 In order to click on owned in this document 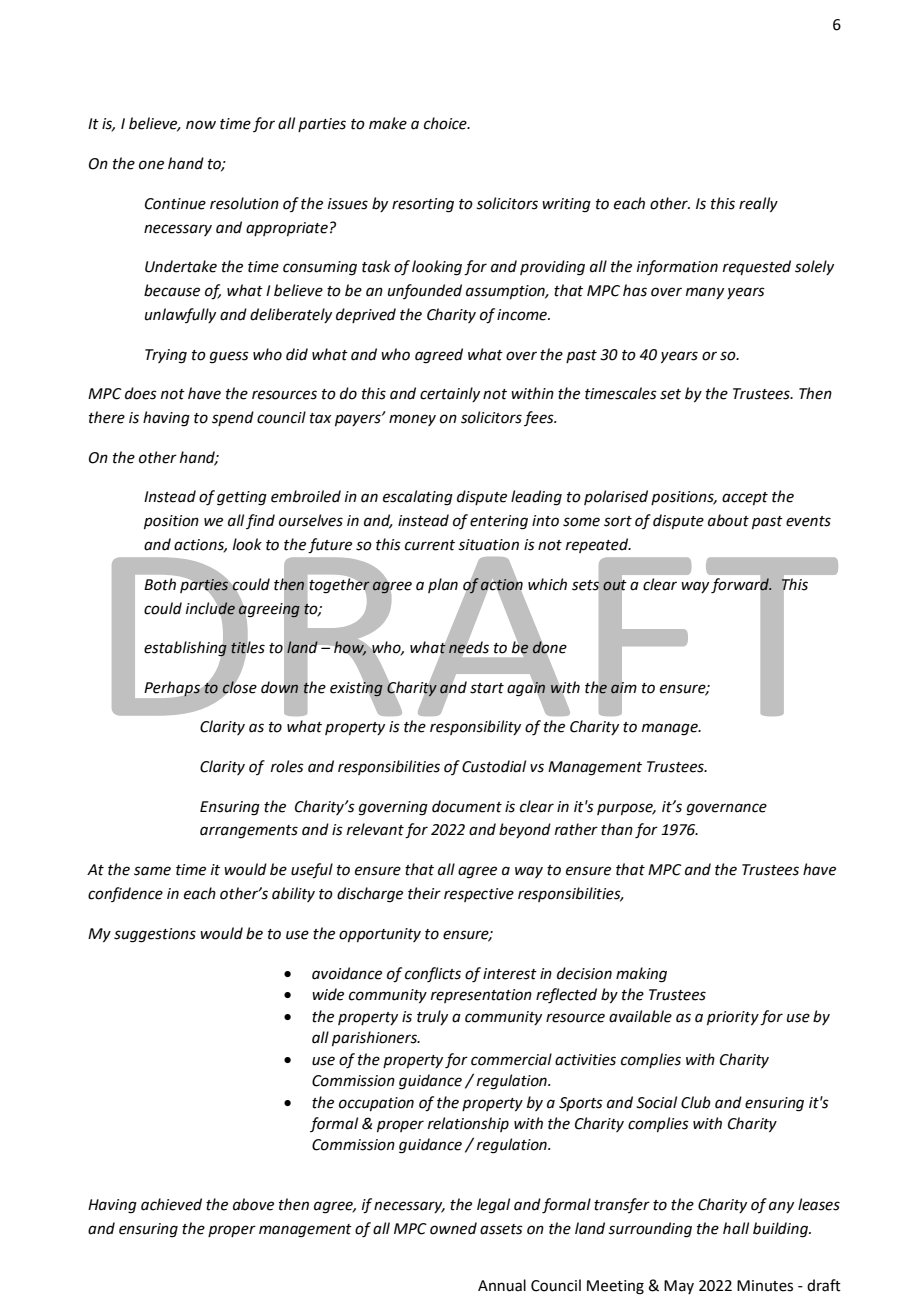, I will do `click(453, 1228)`.
